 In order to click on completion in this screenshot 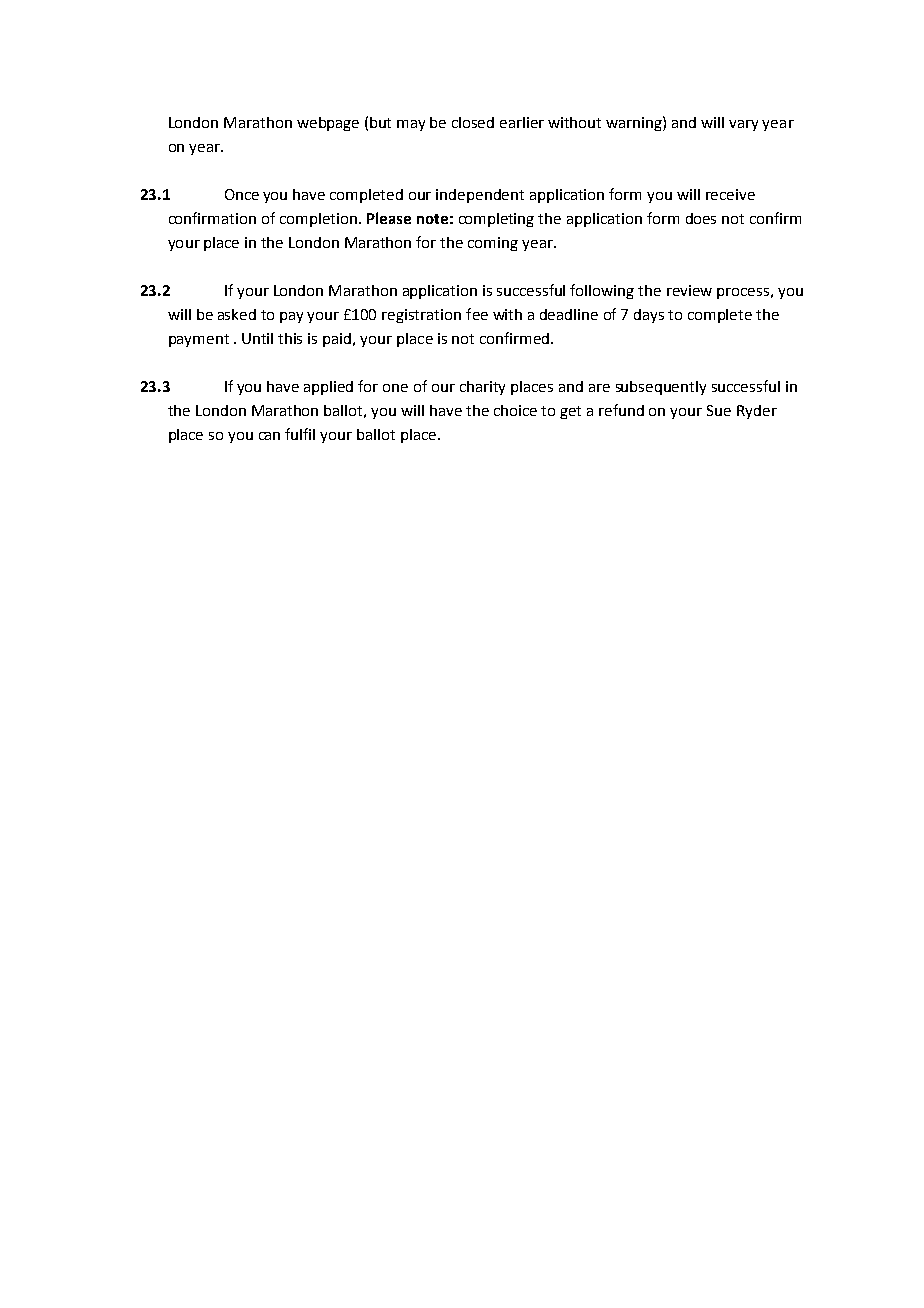, I will do `click(320, 220)`.
